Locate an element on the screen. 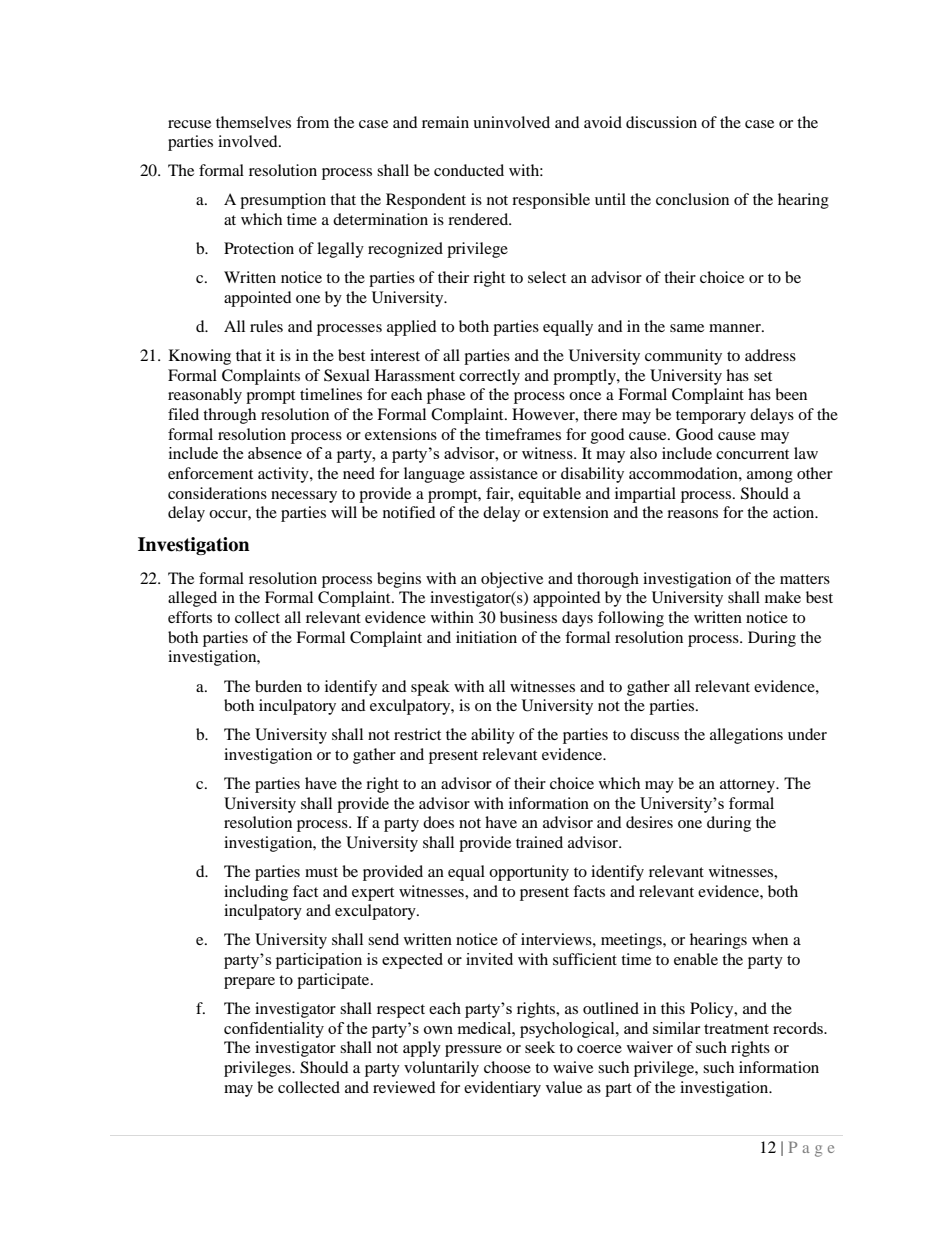 This screenshot has width=952, height=1233. themselves is located at coordinates (253, 122).
